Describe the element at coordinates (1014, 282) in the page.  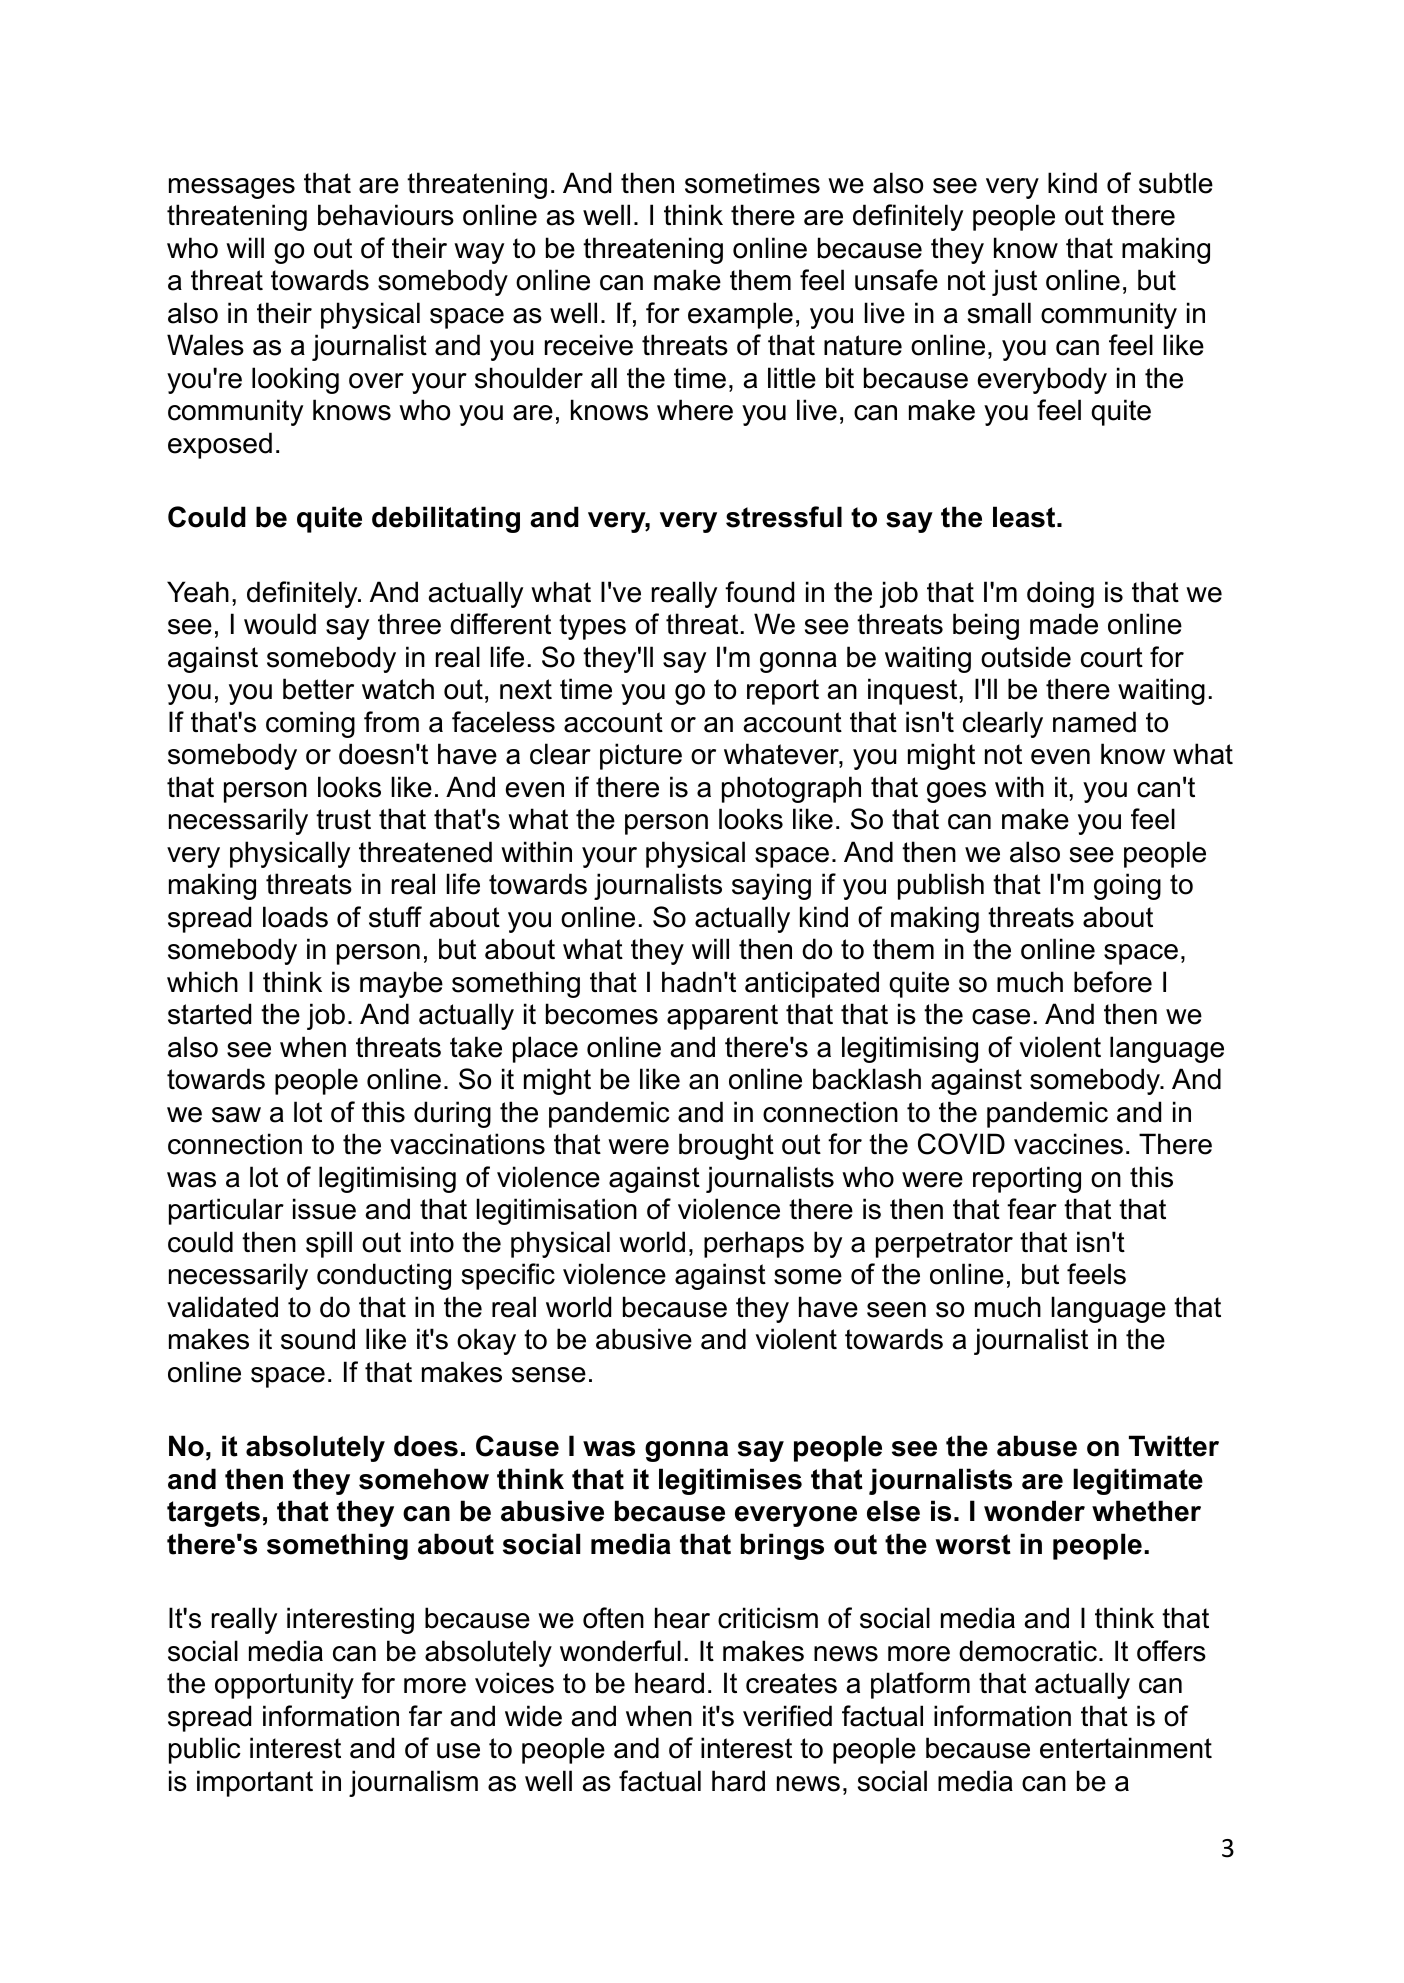
I see `just` at that location.
